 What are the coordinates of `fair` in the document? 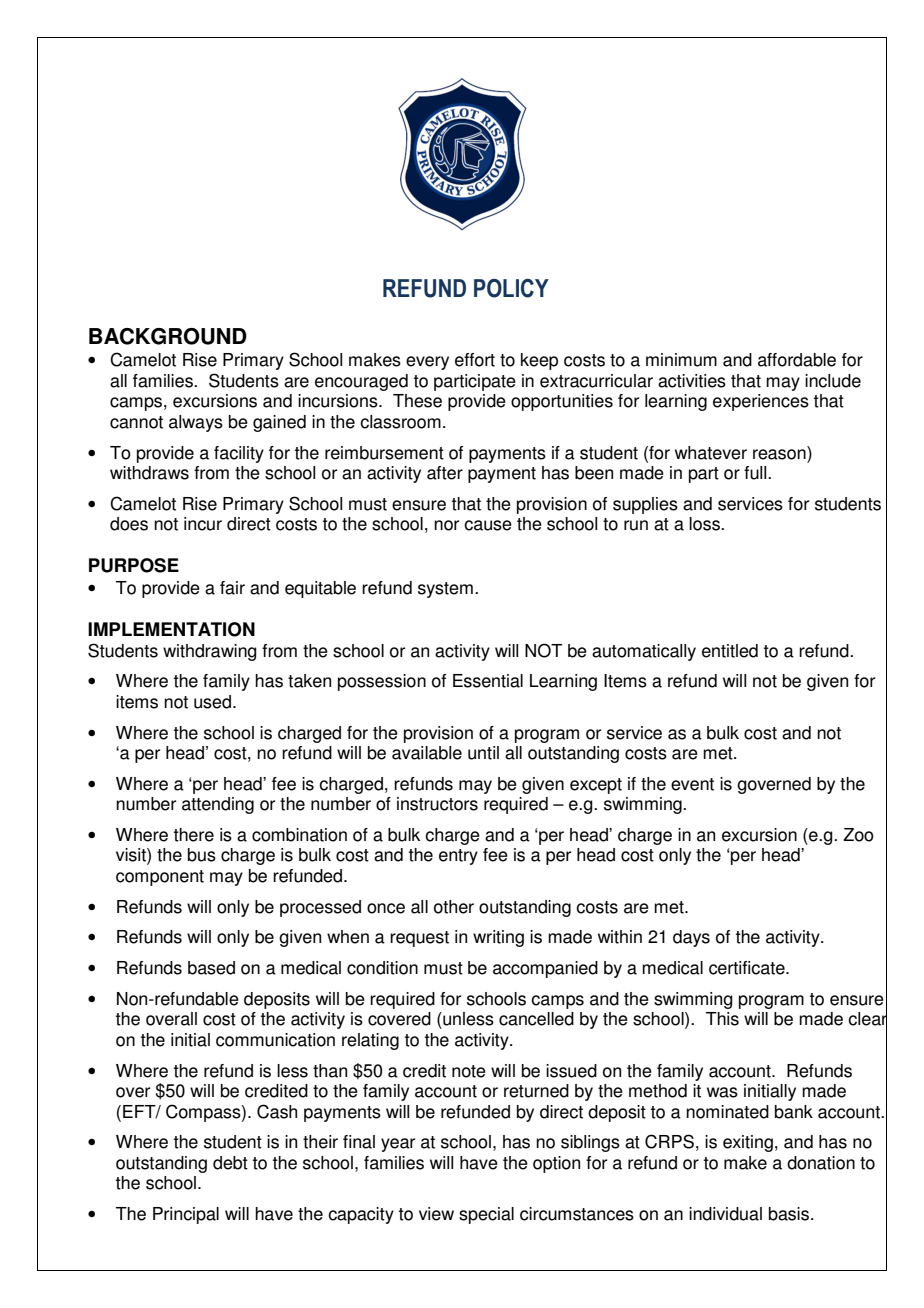 It's located at (232, 588).
